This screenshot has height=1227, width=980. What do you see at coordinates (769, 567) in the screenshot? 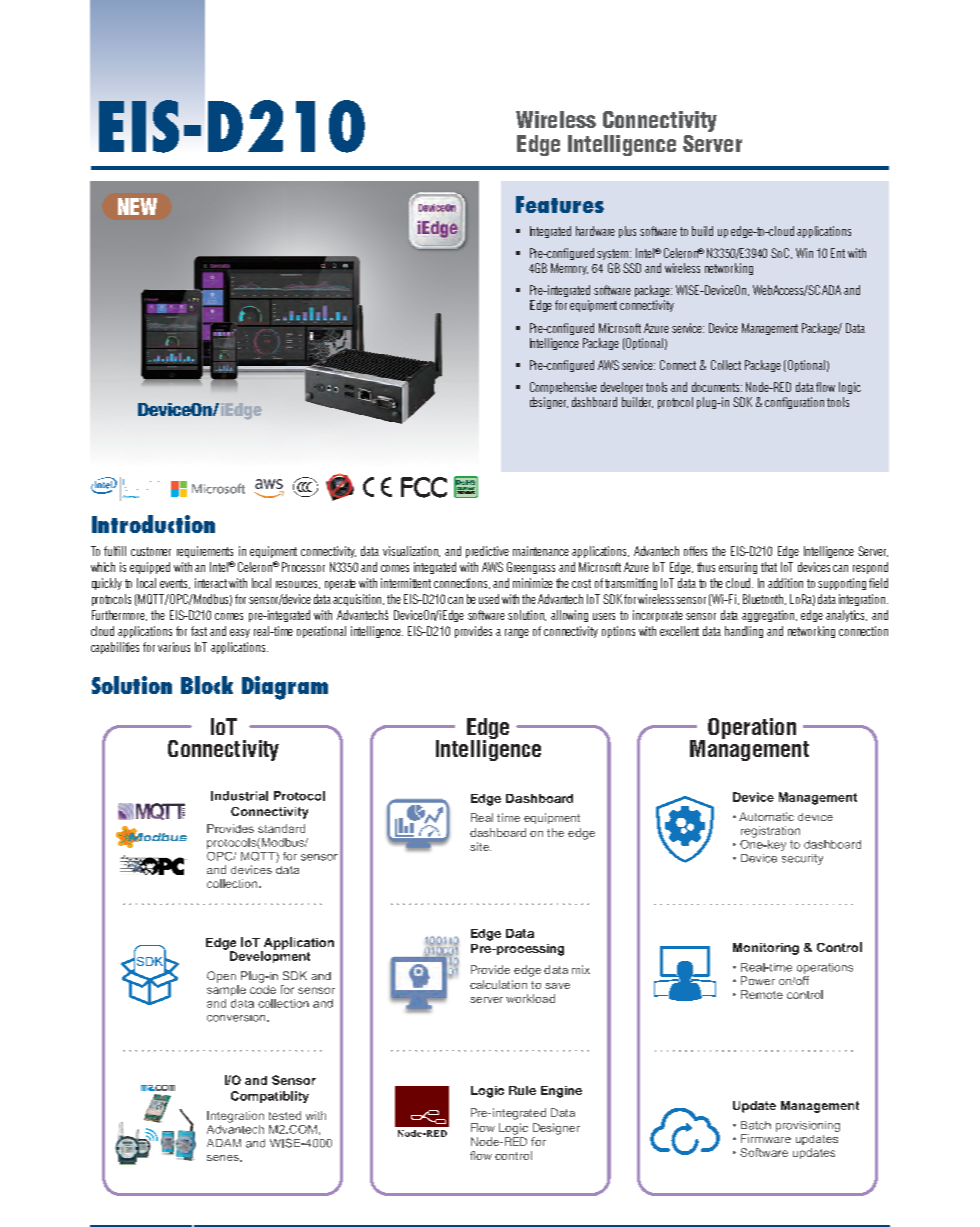
I see `that` at bounding box center [769, 567].
